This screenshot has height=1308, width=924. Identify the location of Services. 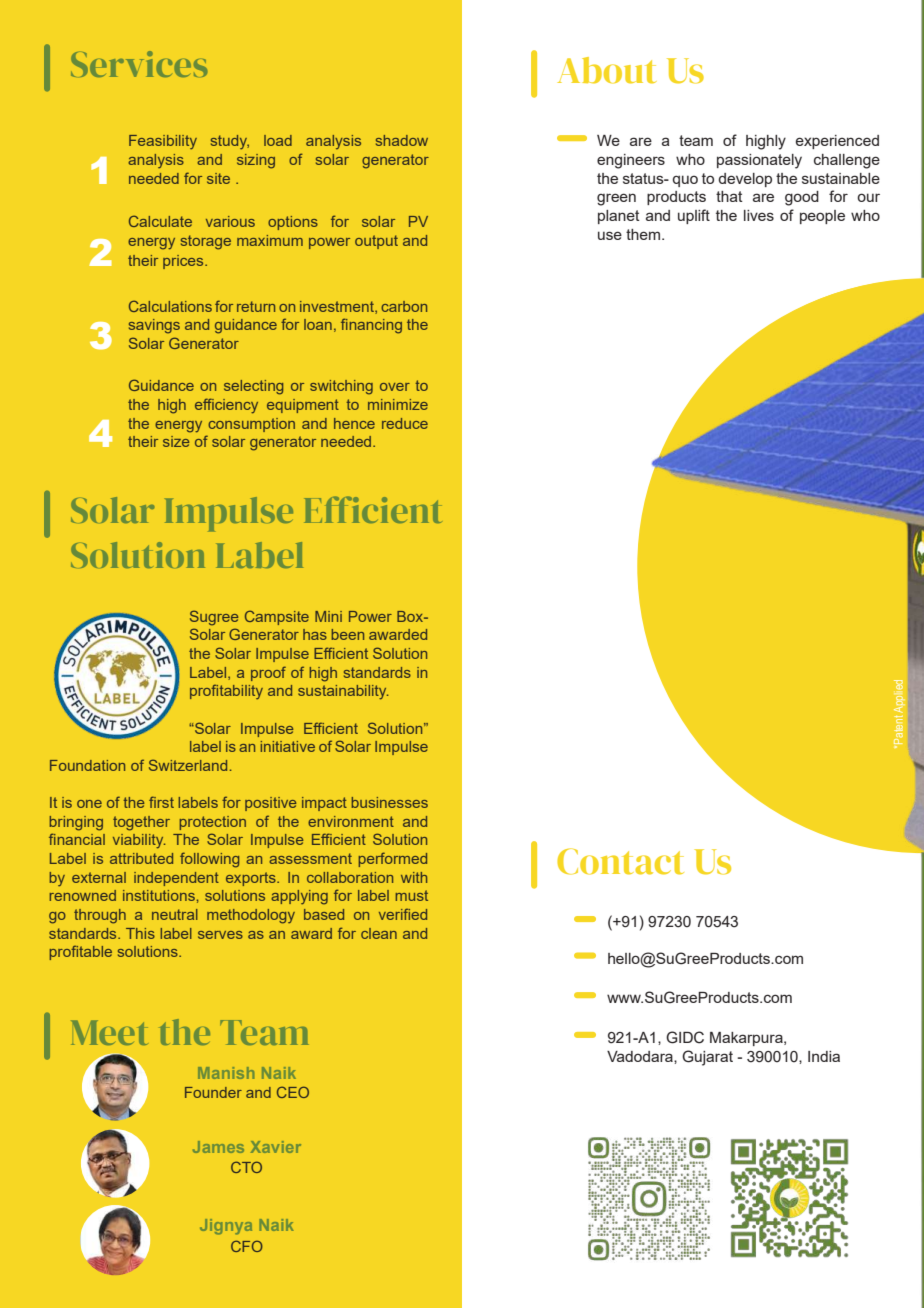
(139, 64).
